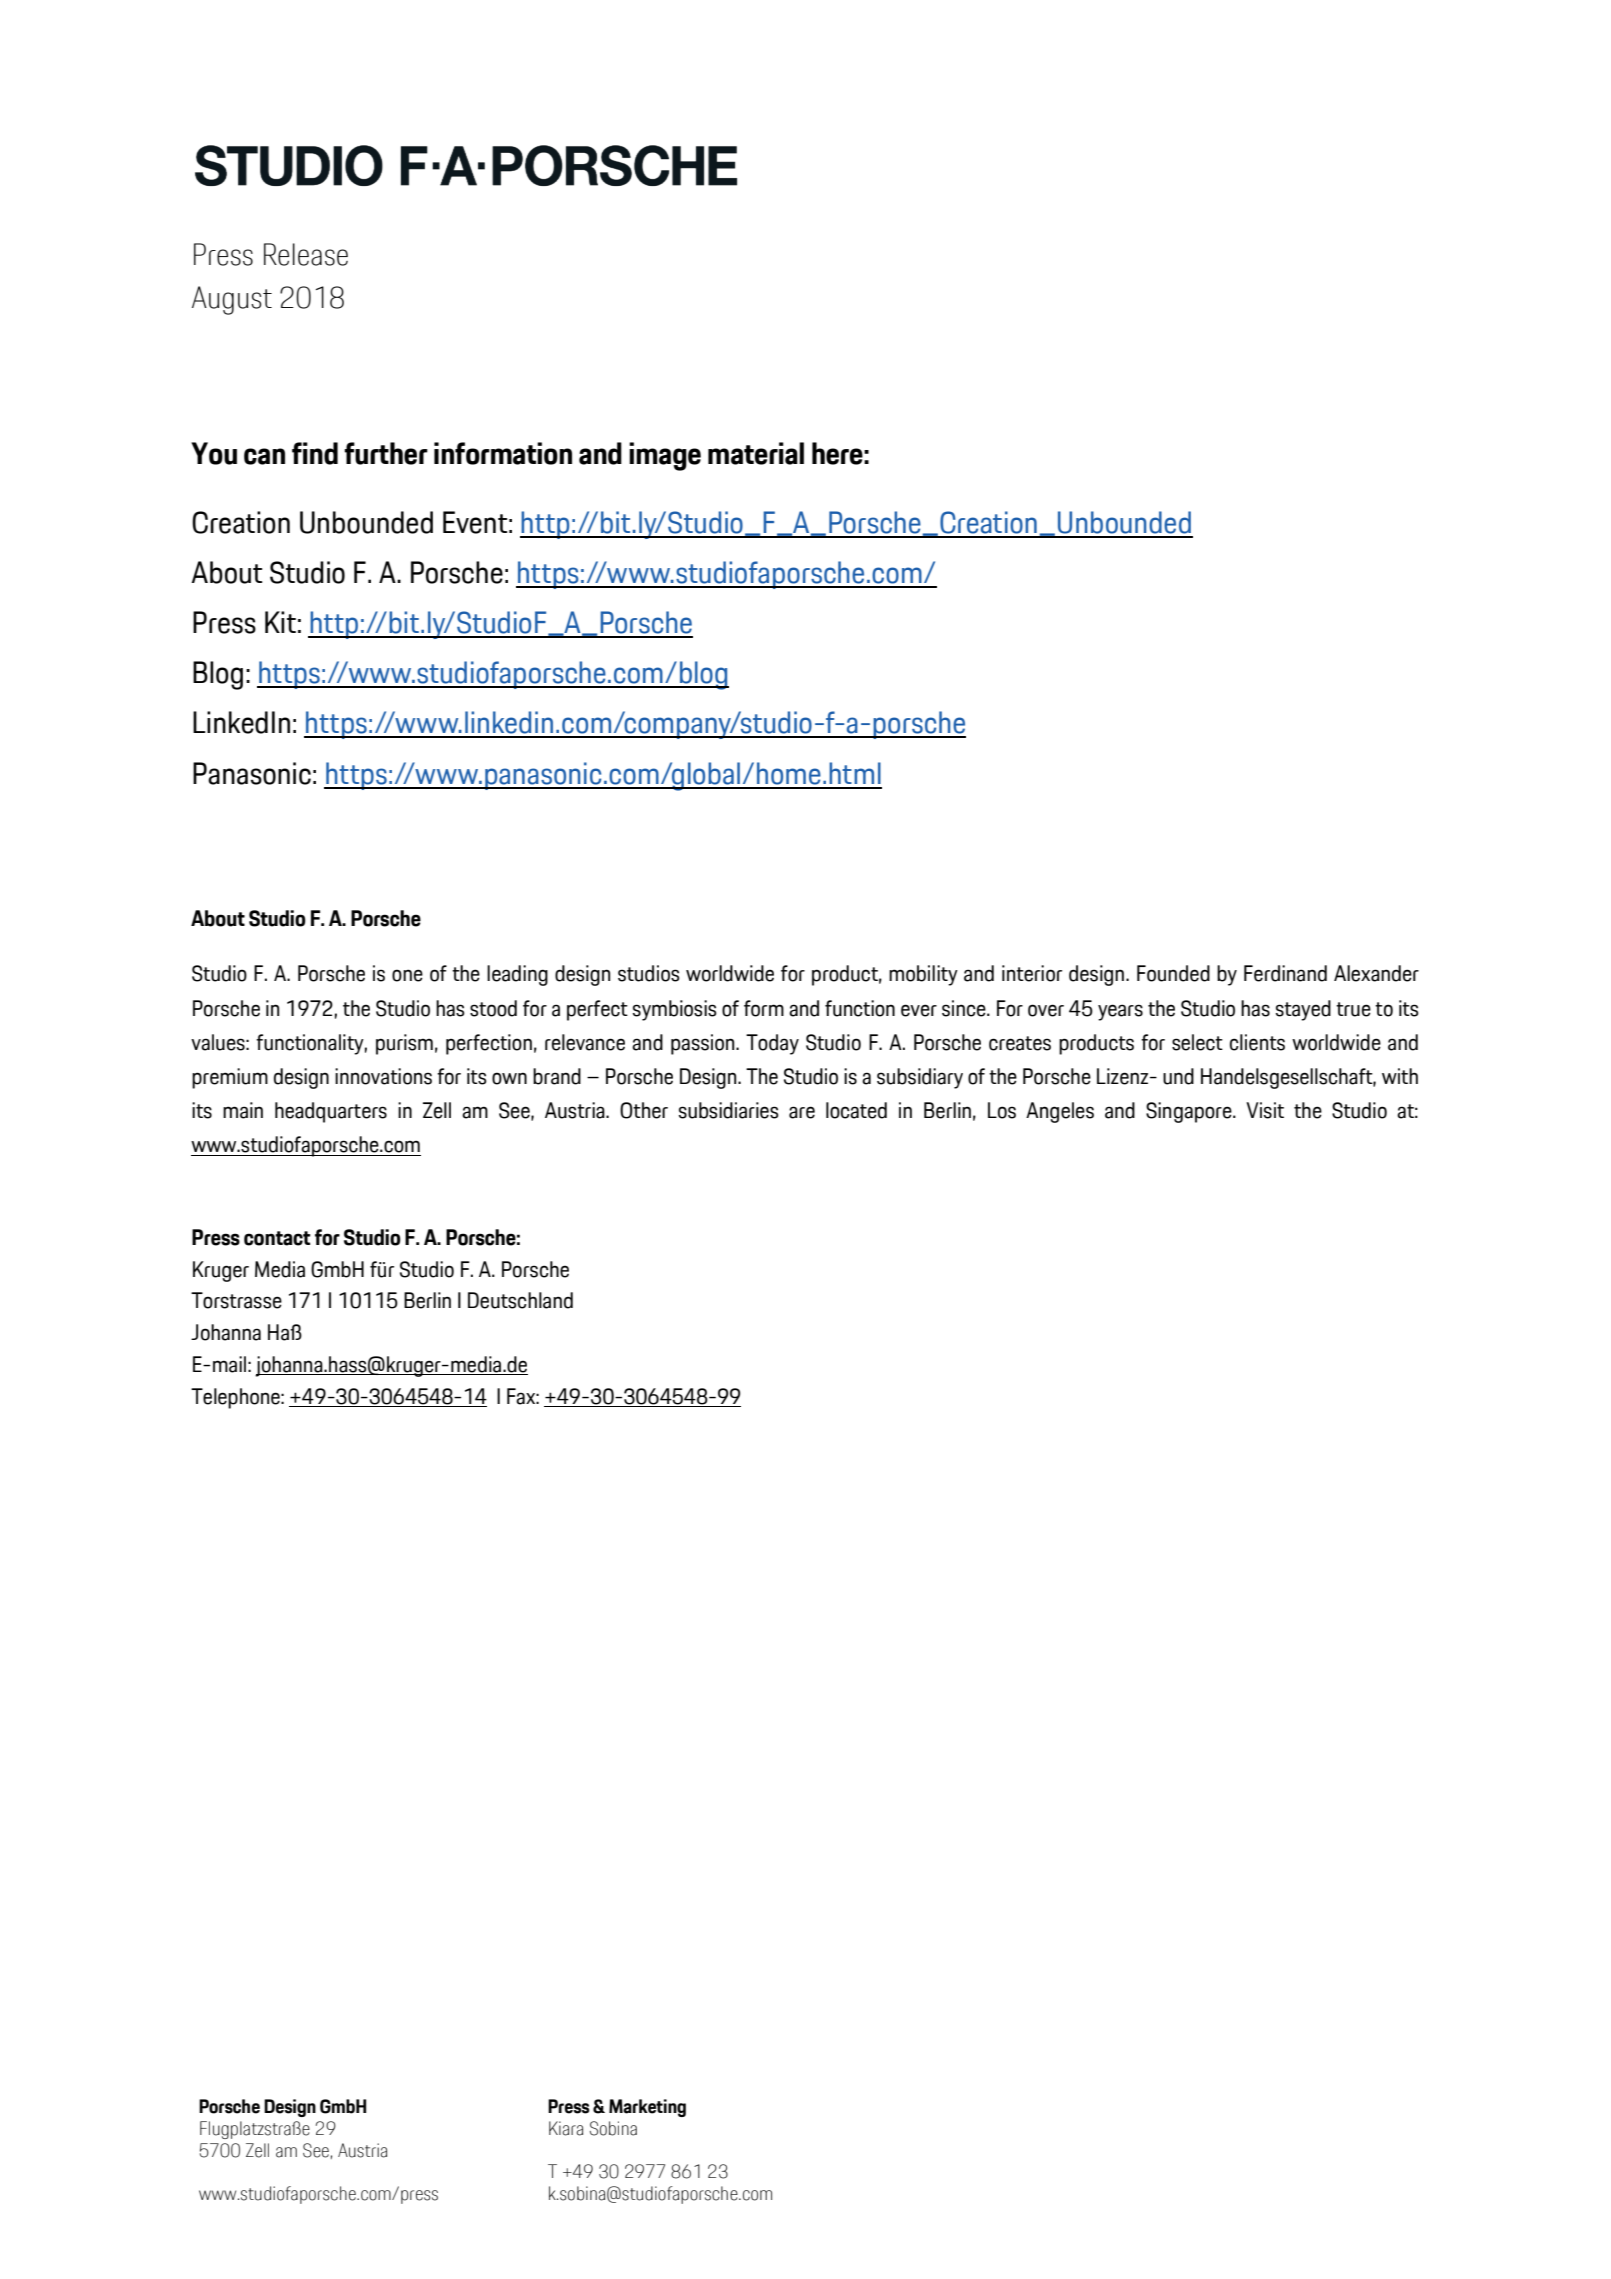 This image has width=1611, height=2279. What do you see at coordinates (280, 622) in the image?
I see `Kit` at bounding box center [280, 622].
